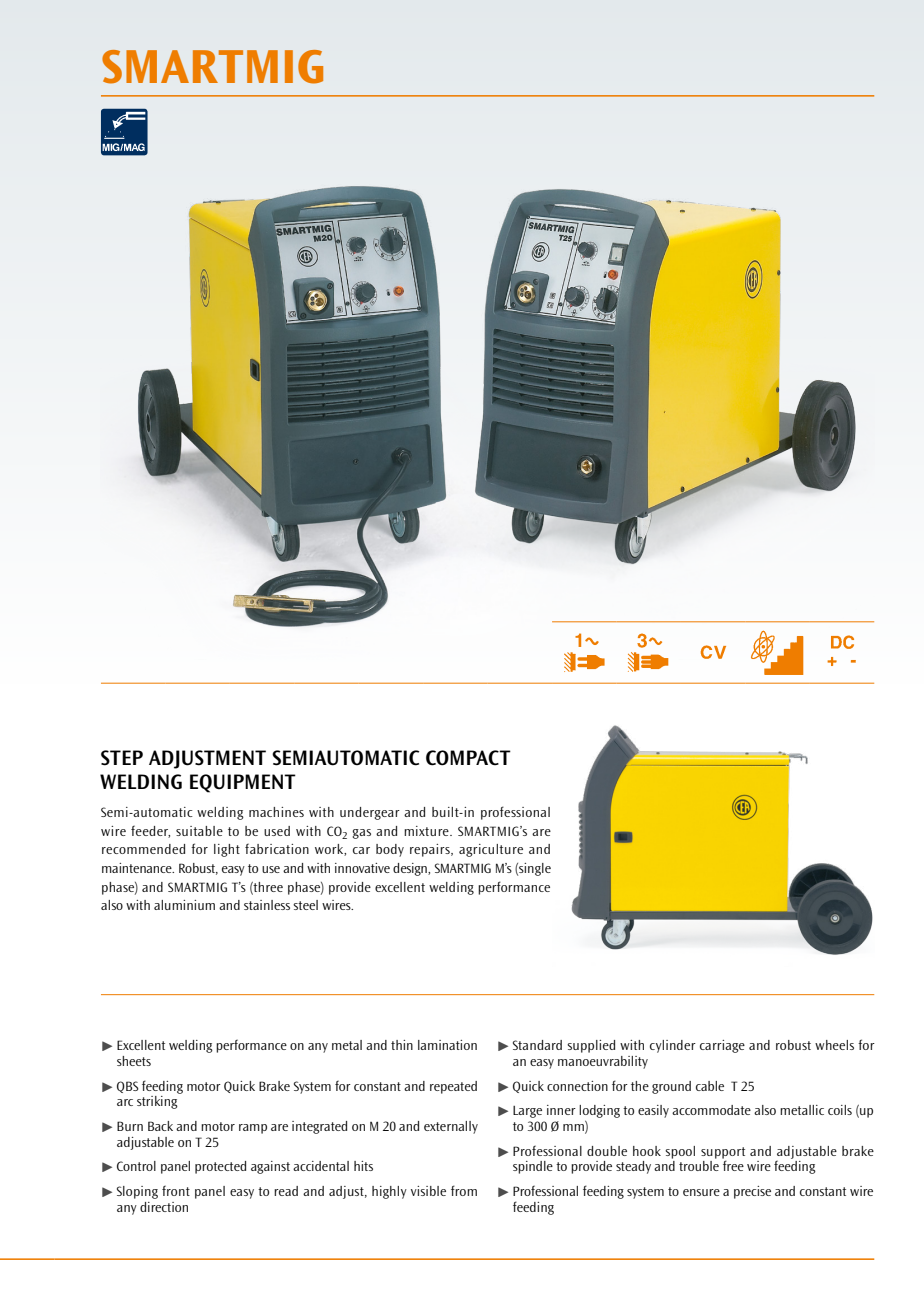 Image resolution: width=924 pixels, height=1305 pixels. What do you see at coordinates (184, 905) in the page?
I see `aluminium` at bounding box center [184, 905].
